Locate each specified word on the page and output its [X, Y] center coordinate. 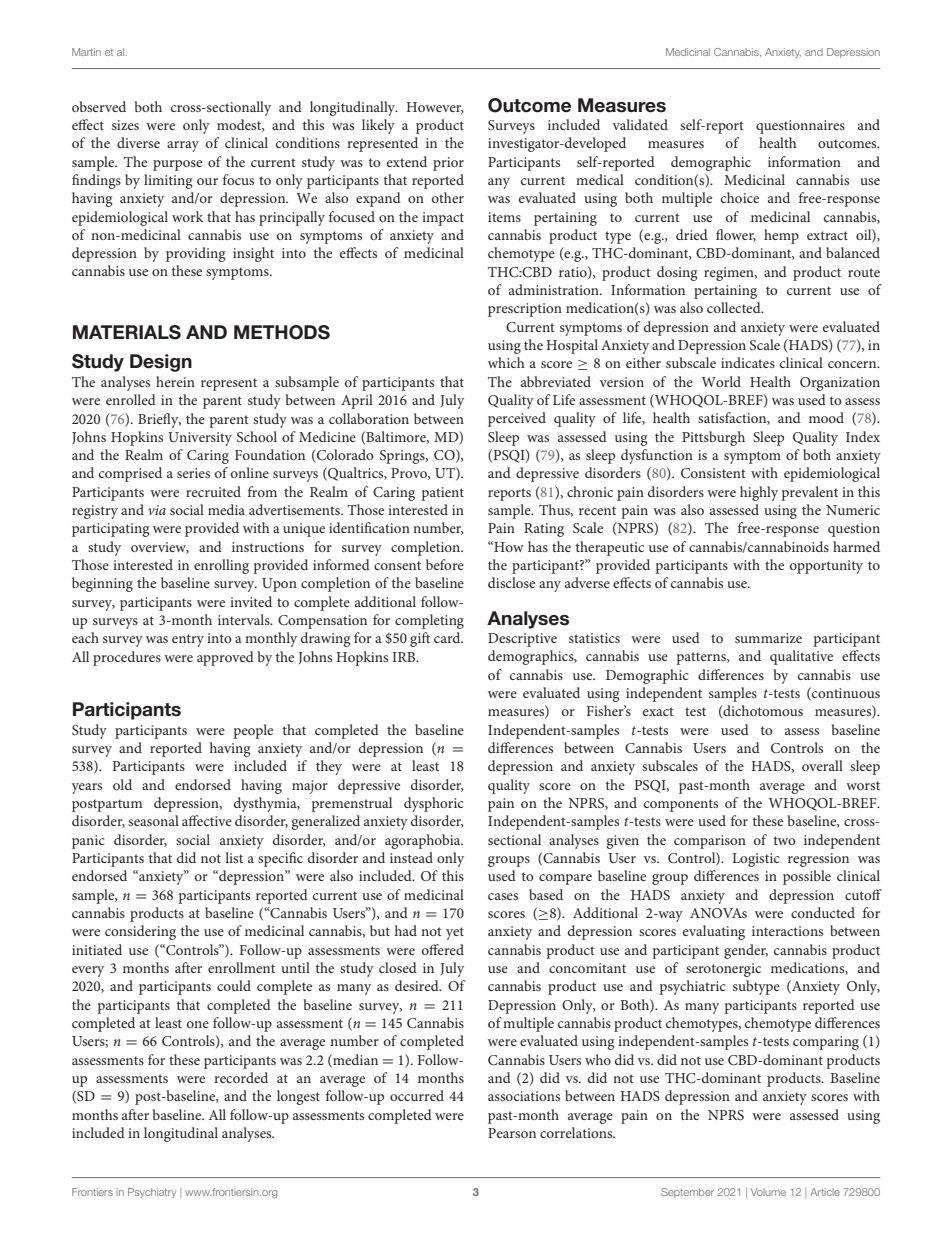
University [200, 439]
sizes [125, 125]
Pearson [512, 1133]
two [785, 840]
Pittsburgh [713, 438]
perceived [517, 419]
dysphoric [434, 804]
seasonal [153, 820]
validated [640, 124]
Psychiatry [152, 1193]
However [434, 108]
